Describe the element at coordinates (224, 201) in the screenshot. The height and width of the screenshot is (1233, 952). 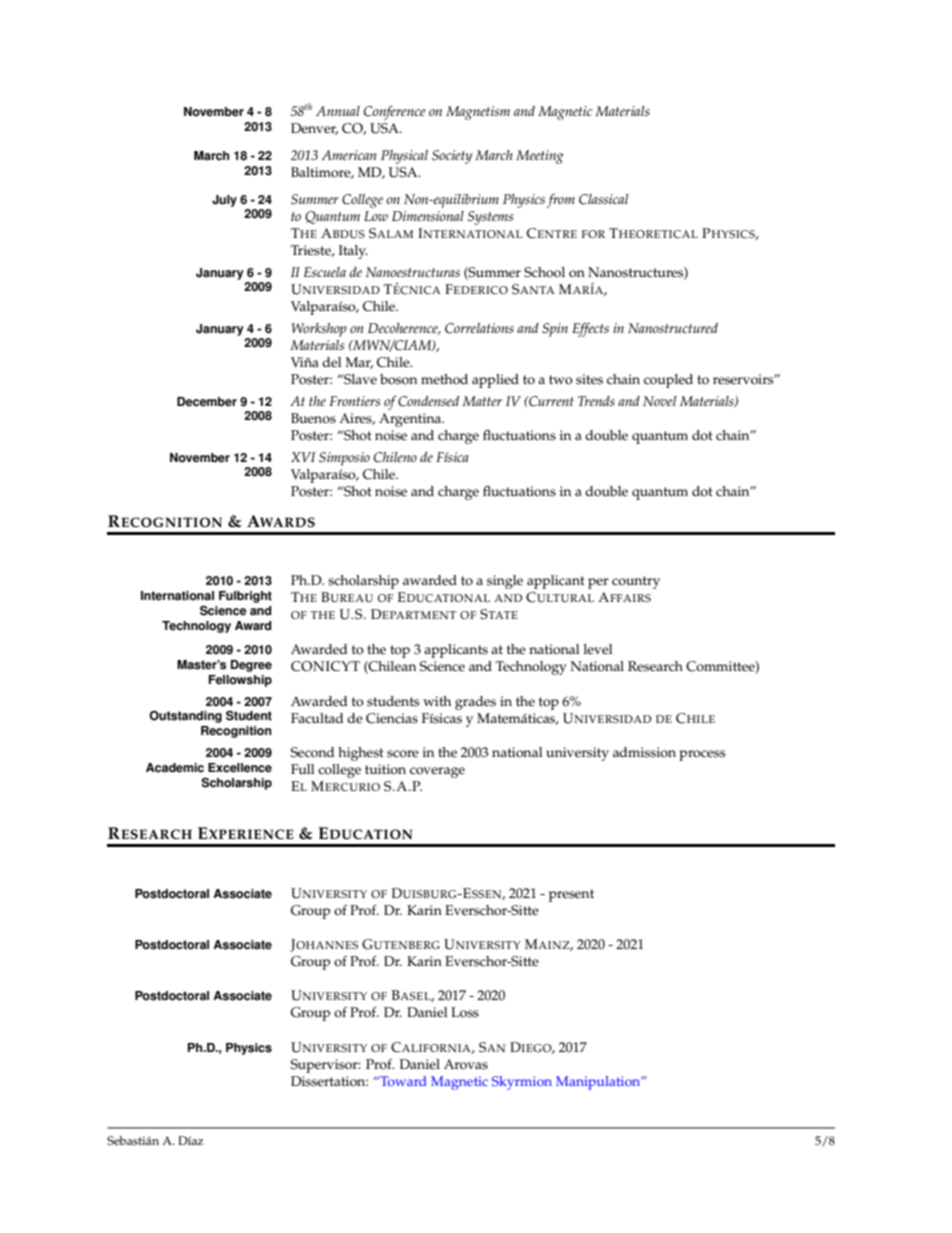
I see `July` at that location.
